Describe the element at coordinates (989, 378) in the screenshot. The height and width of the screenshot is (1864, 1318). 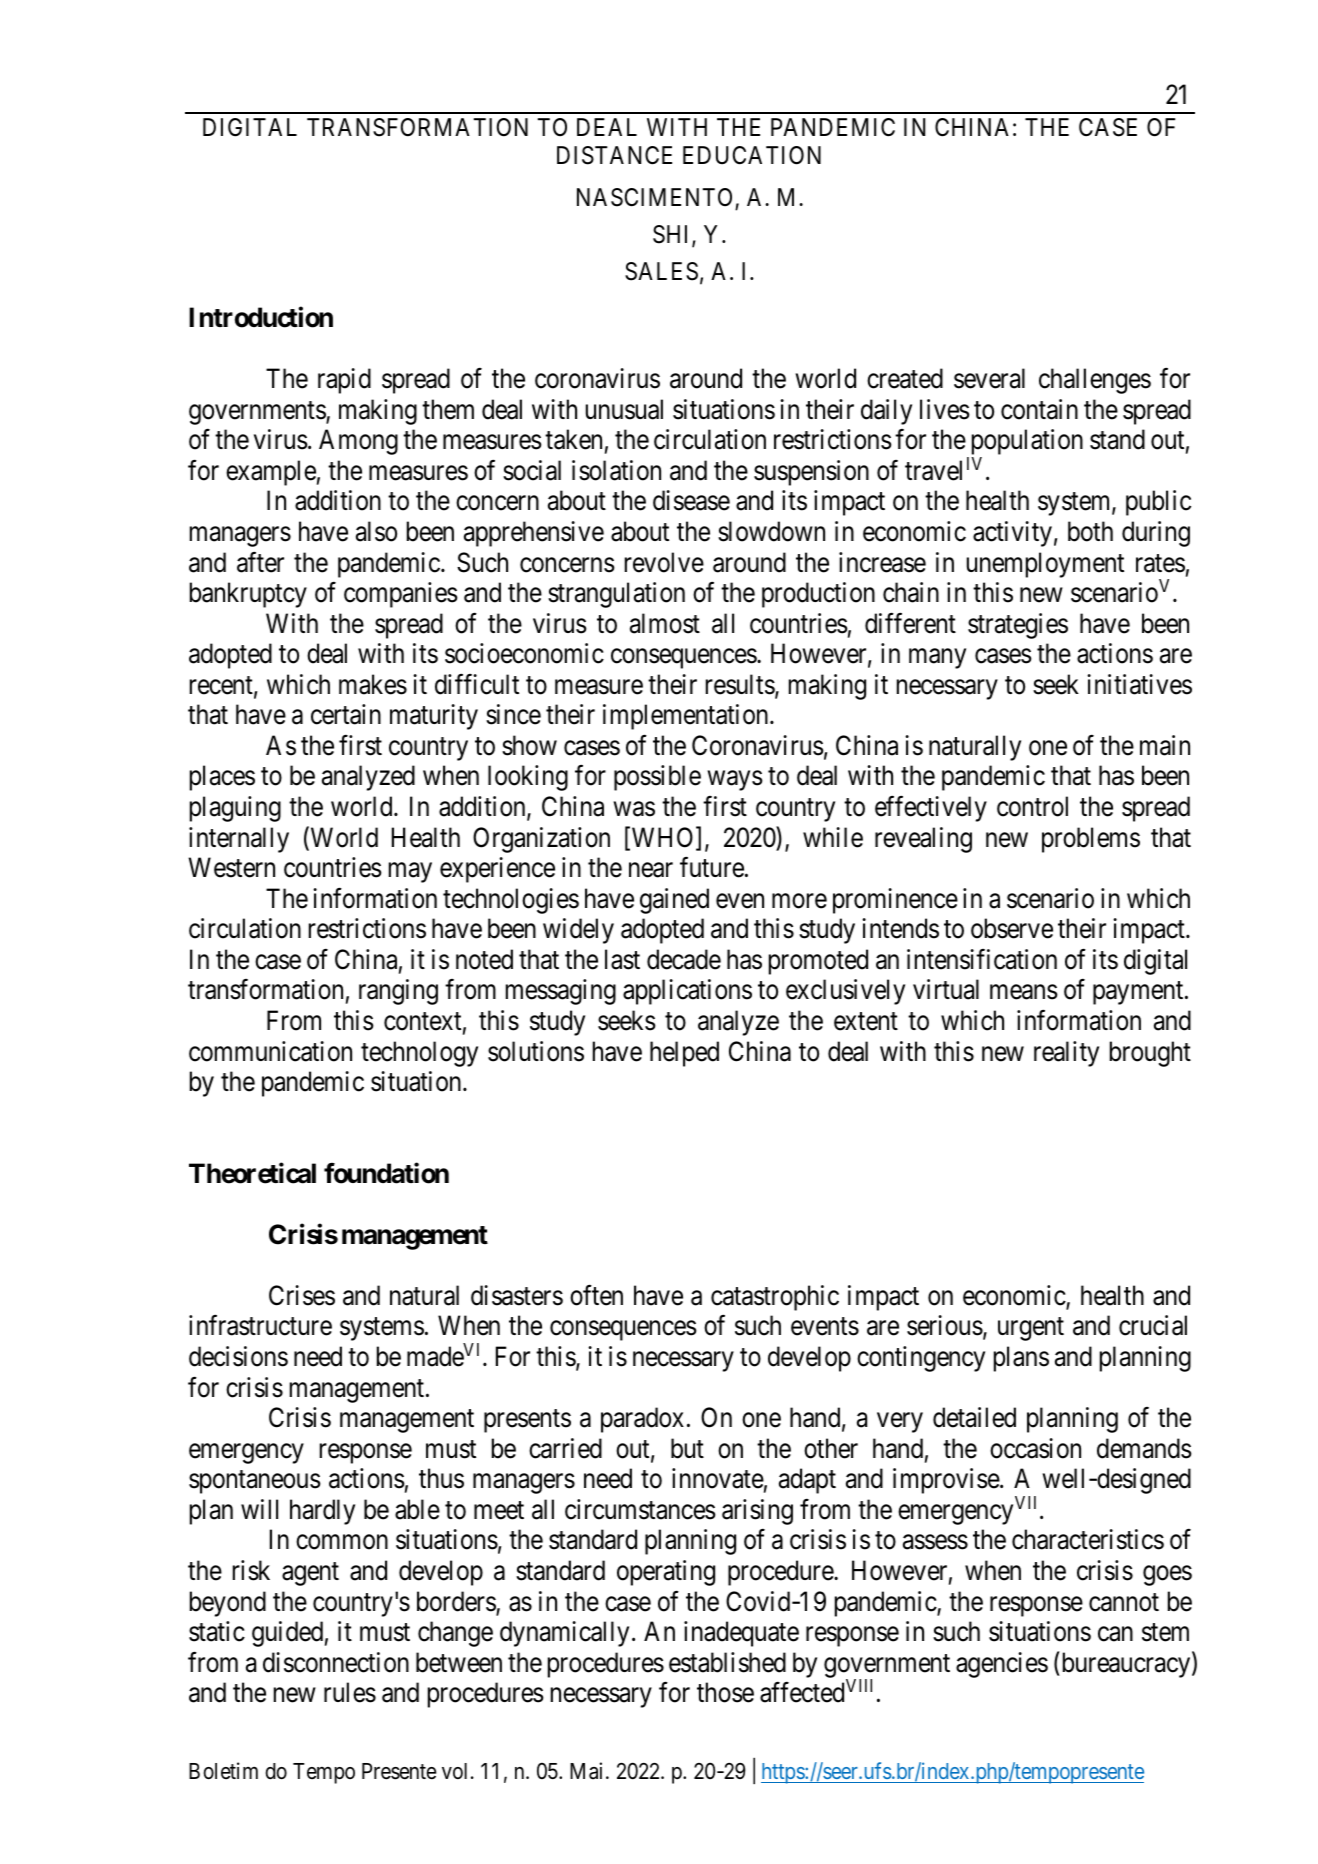
I see `several` at that location.
